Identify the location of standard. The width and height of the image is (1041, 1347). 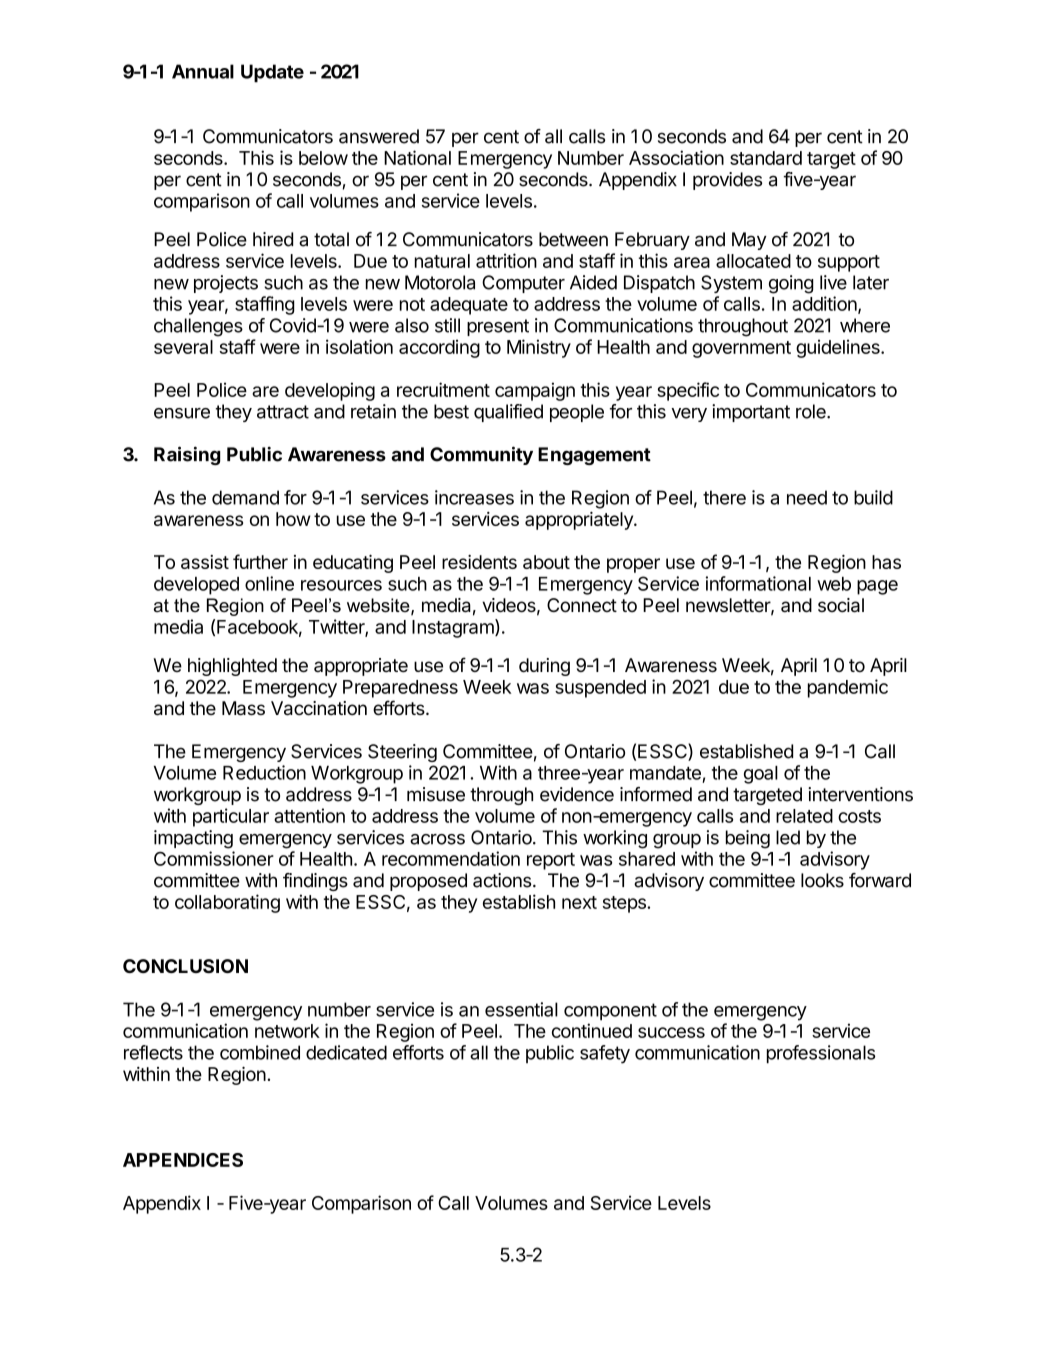
(766, 158).
